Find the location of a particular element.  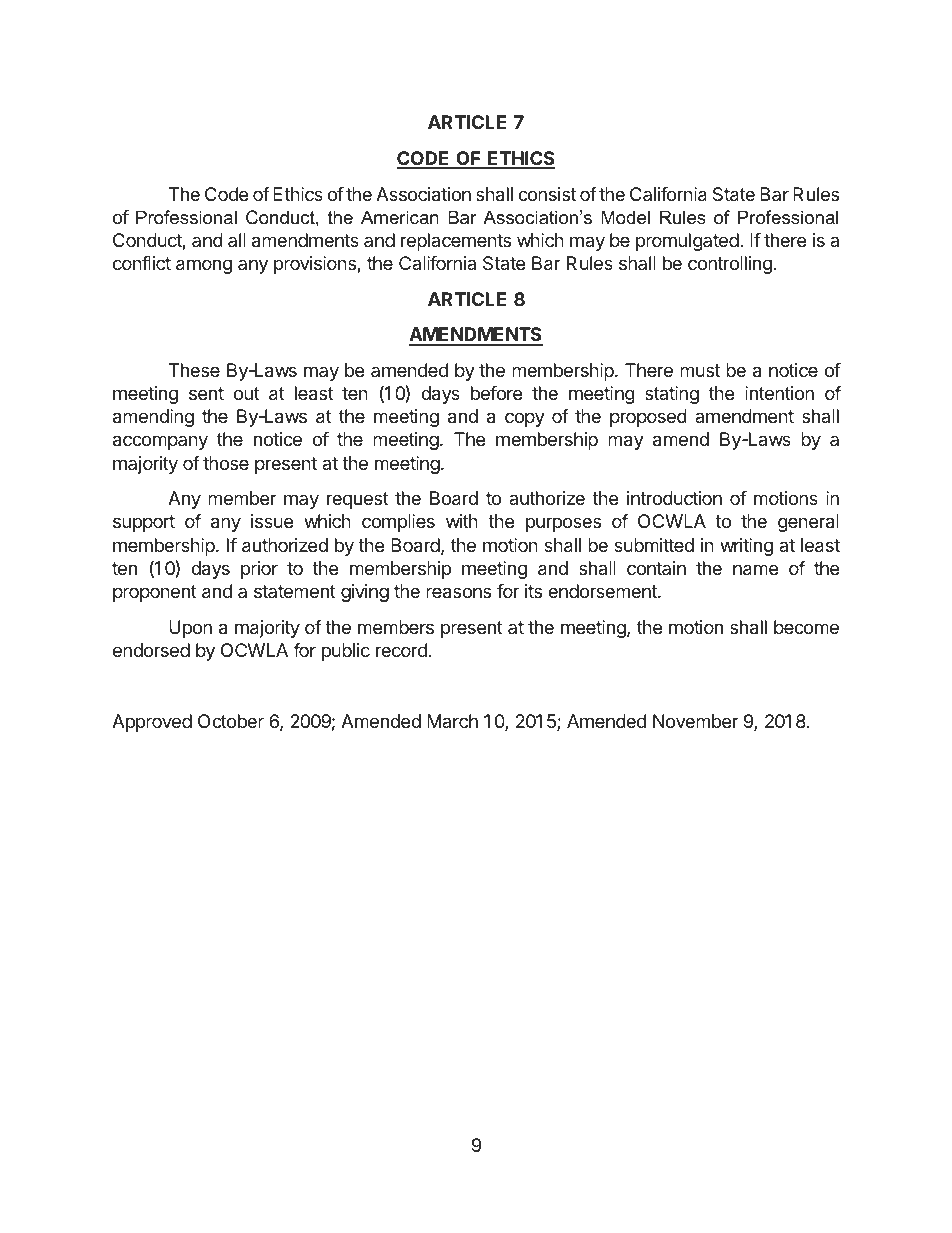

November is located at coordinates (696, 721).
